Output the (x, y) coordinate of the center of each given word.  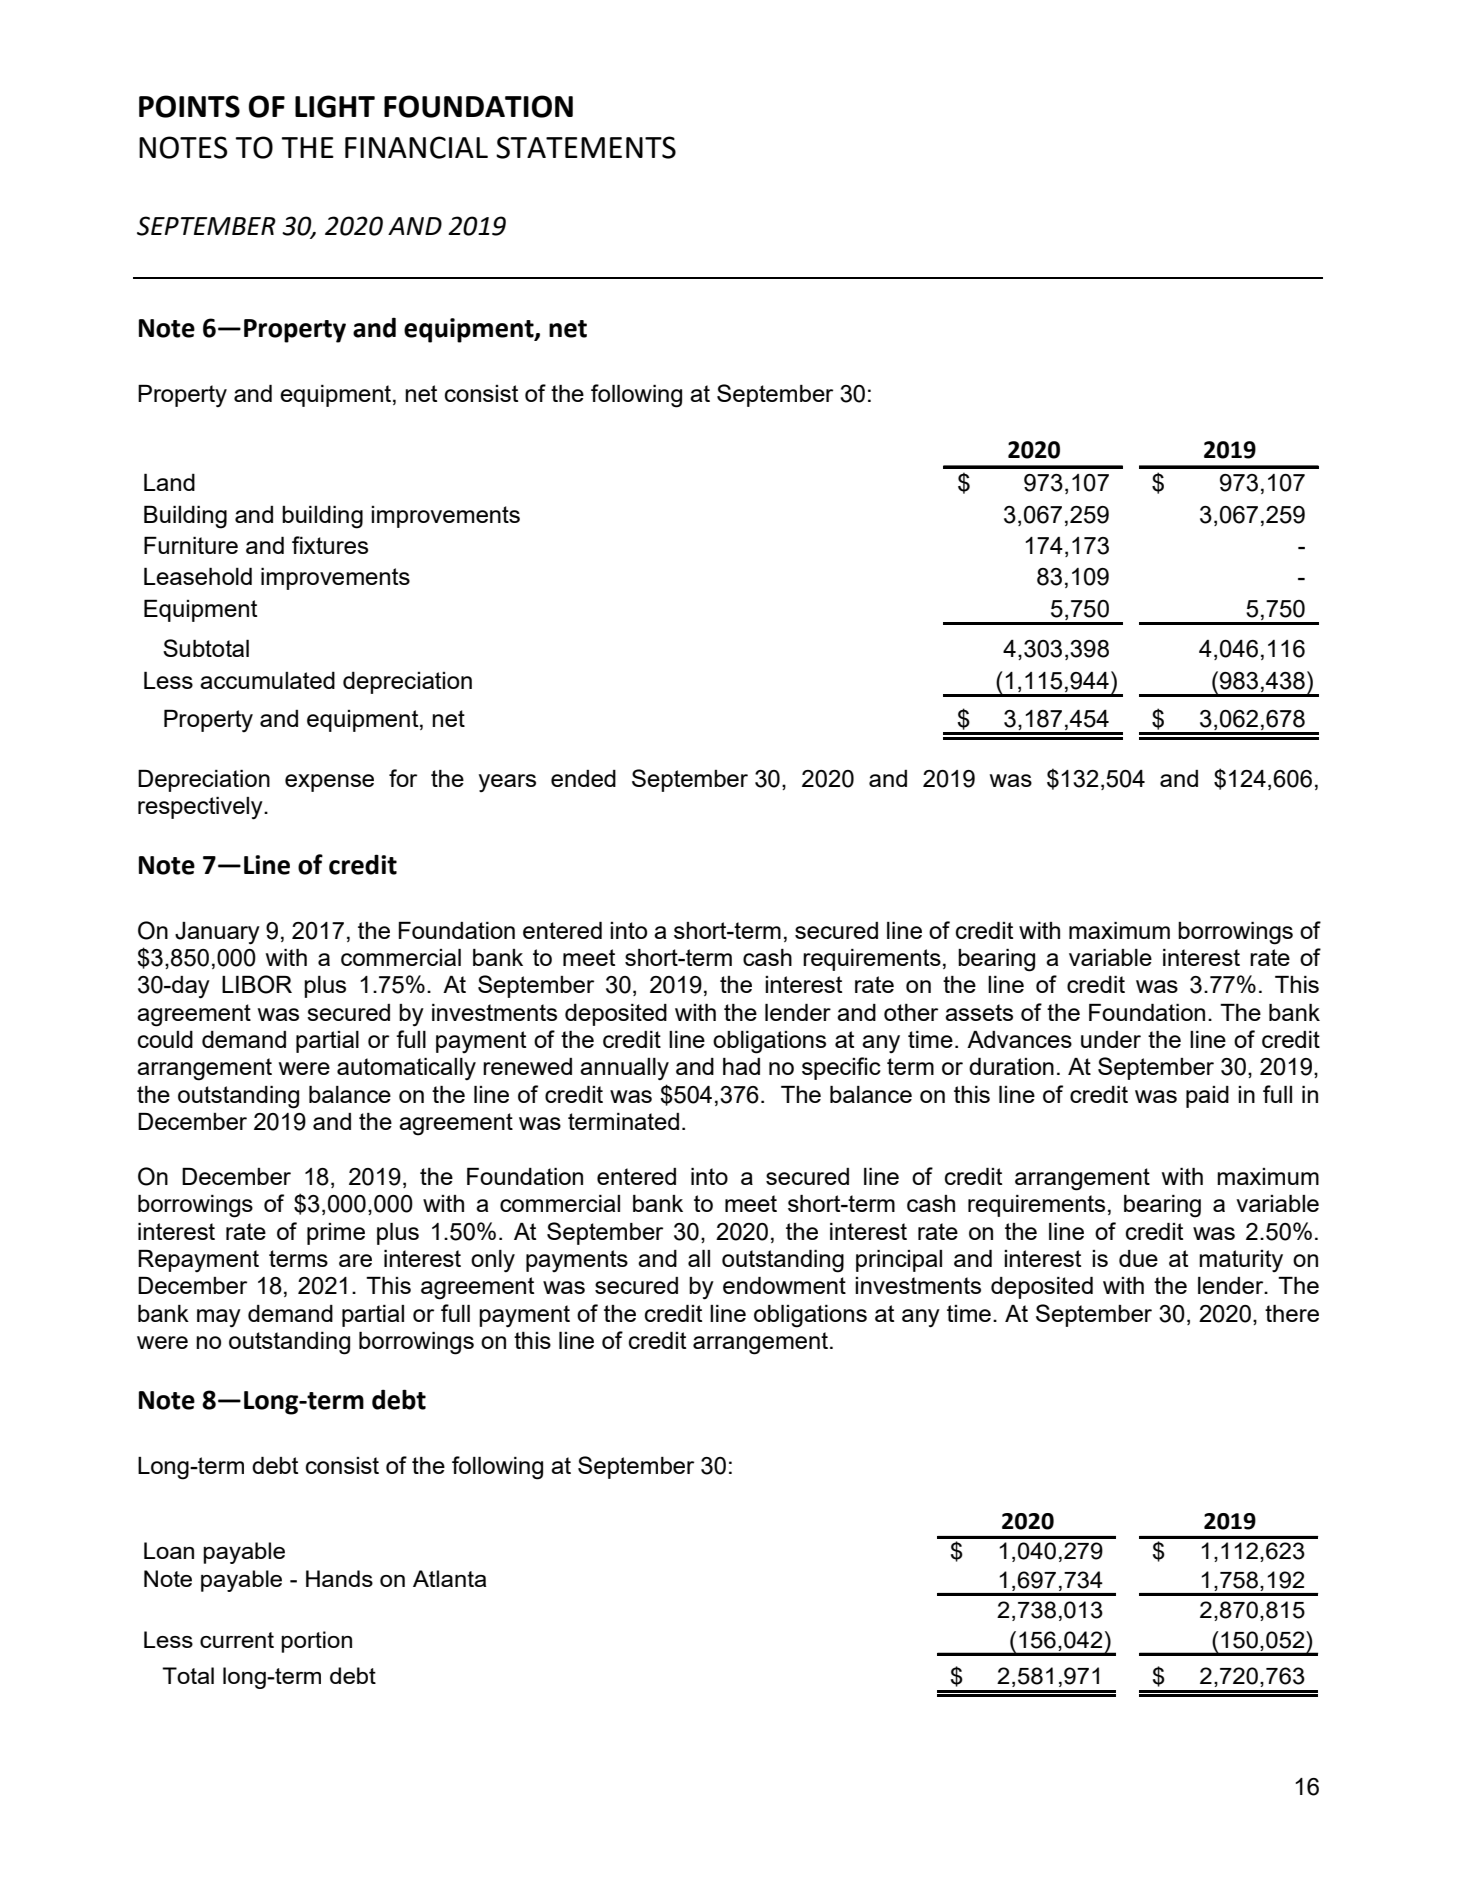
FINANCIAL (416, 147)
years (507, 783)
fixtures (330, 545)
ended (583, 778)
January (217, 933)
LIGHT (335, 106)
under (1111, 1039)
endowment (784, 1285)
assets (979, 1012)
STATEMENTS (586, 147)
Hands (339, 1578)
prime (336, 1234)
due (1138, 1258)
